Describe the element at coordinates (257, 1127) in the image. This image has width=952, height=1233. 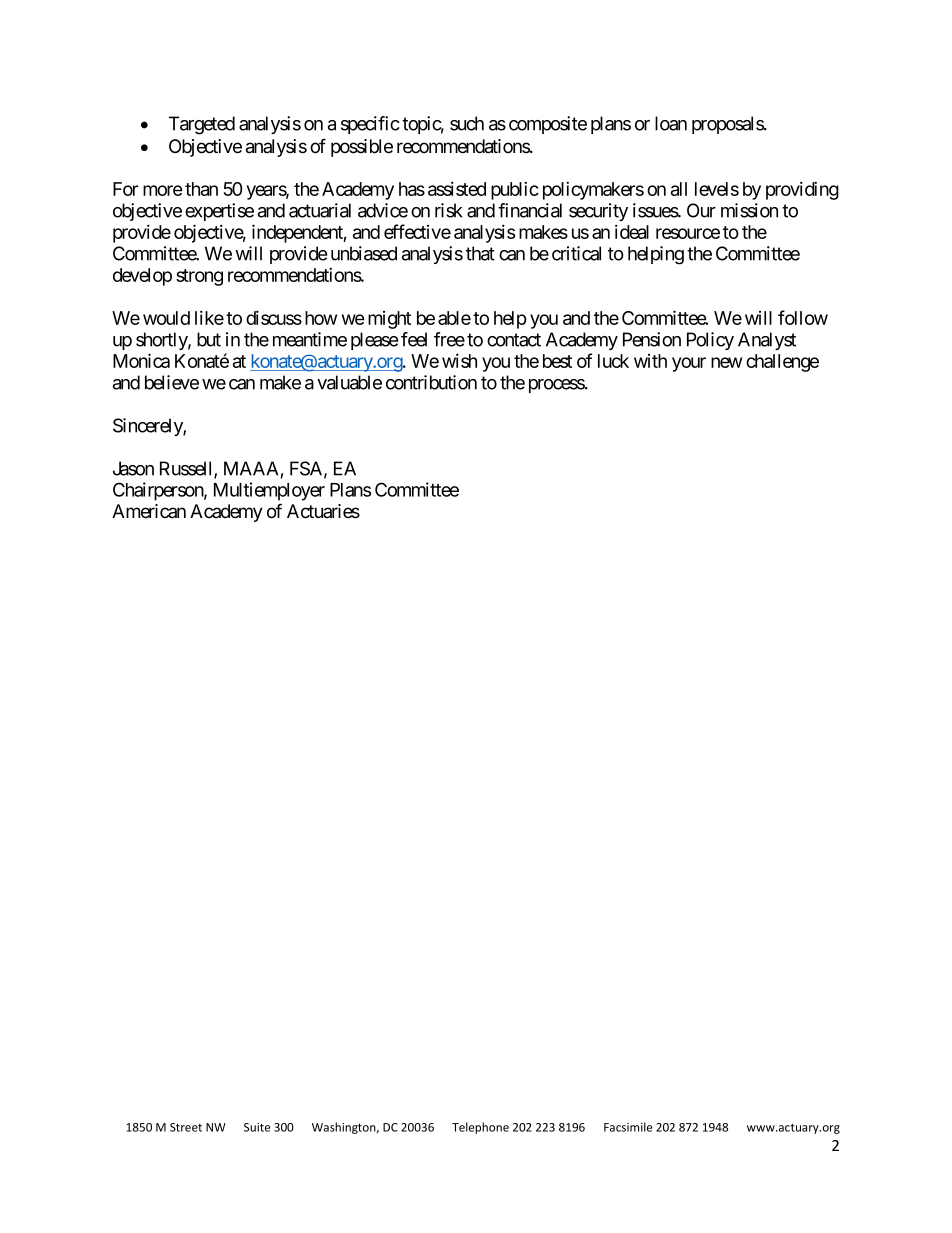
I see `Suite` at that location.
